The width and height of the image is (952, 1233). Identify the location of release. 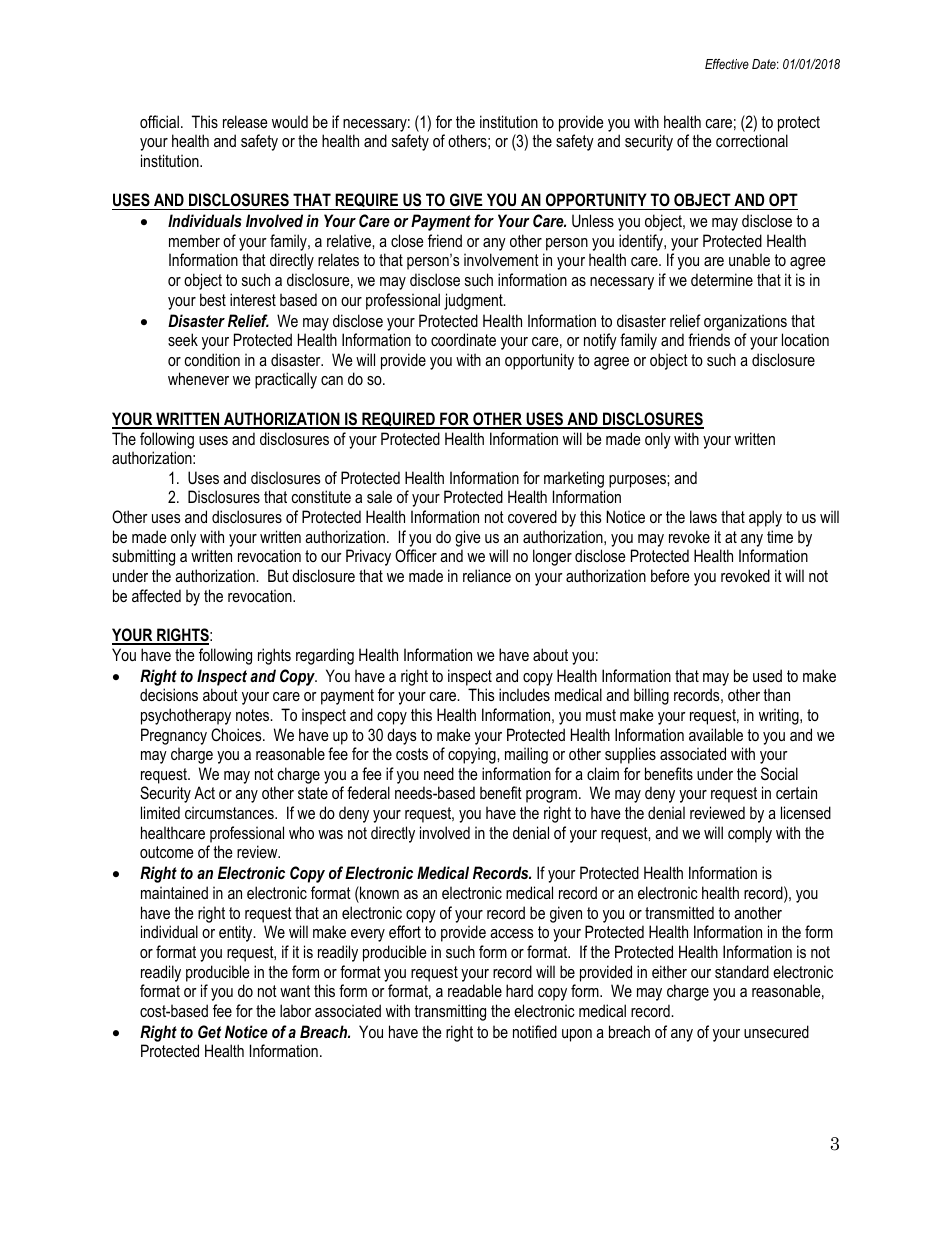
(245, 121).
